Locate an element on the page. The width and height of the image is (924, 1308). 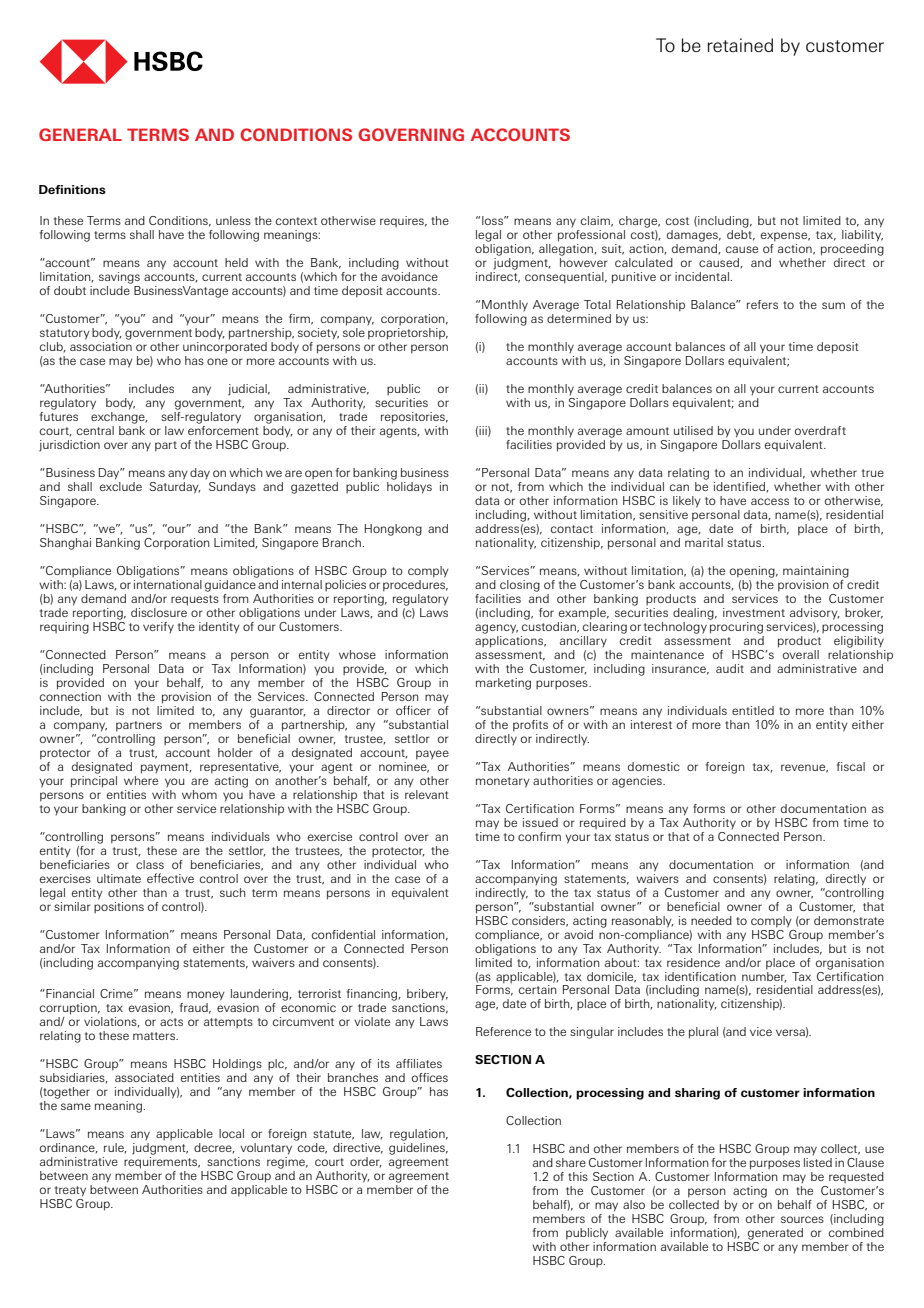
investment is located at coordinates (754, 612).
